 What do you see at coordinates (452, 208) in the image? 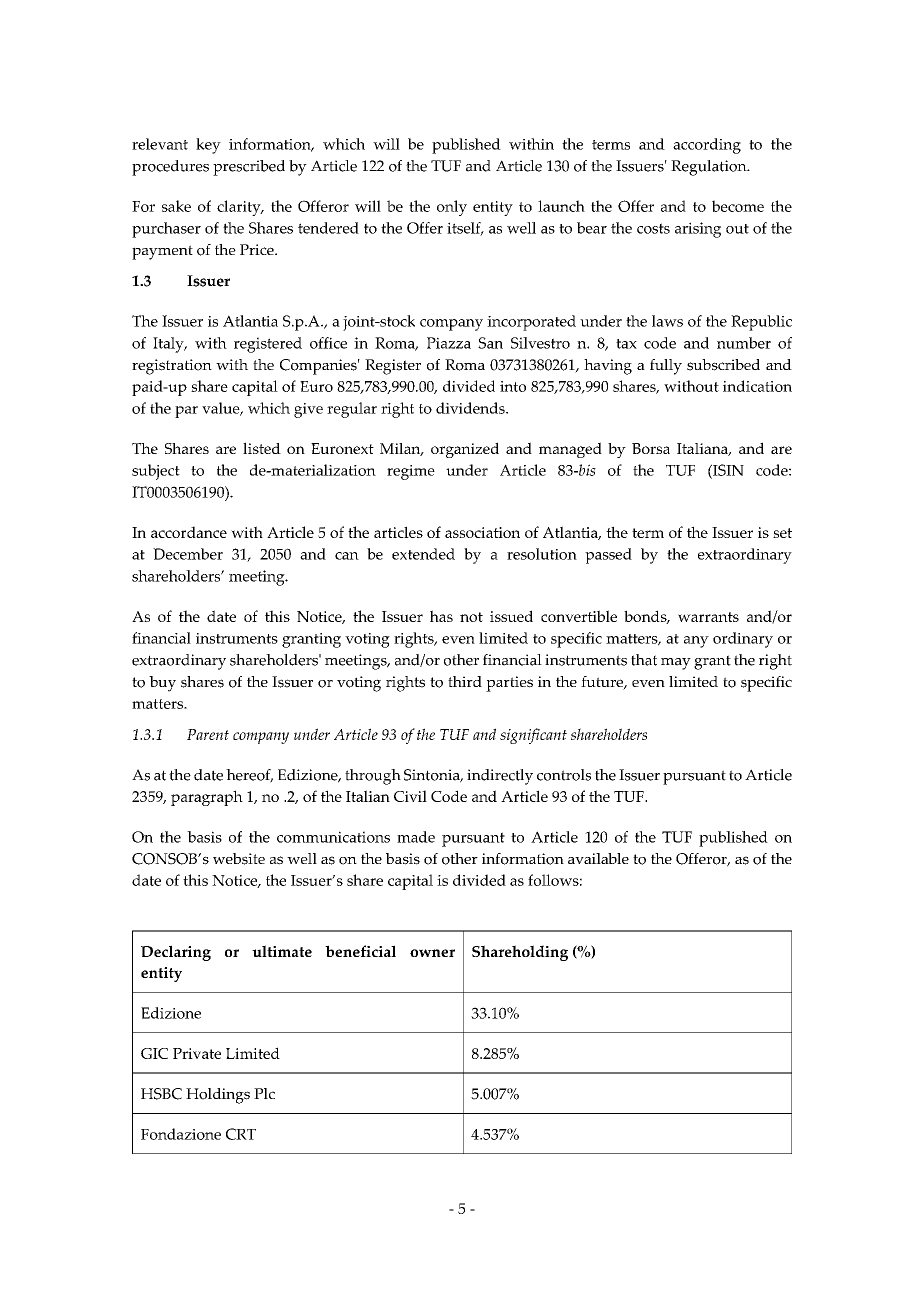
I see `only` at bounding box center [452, 208].
